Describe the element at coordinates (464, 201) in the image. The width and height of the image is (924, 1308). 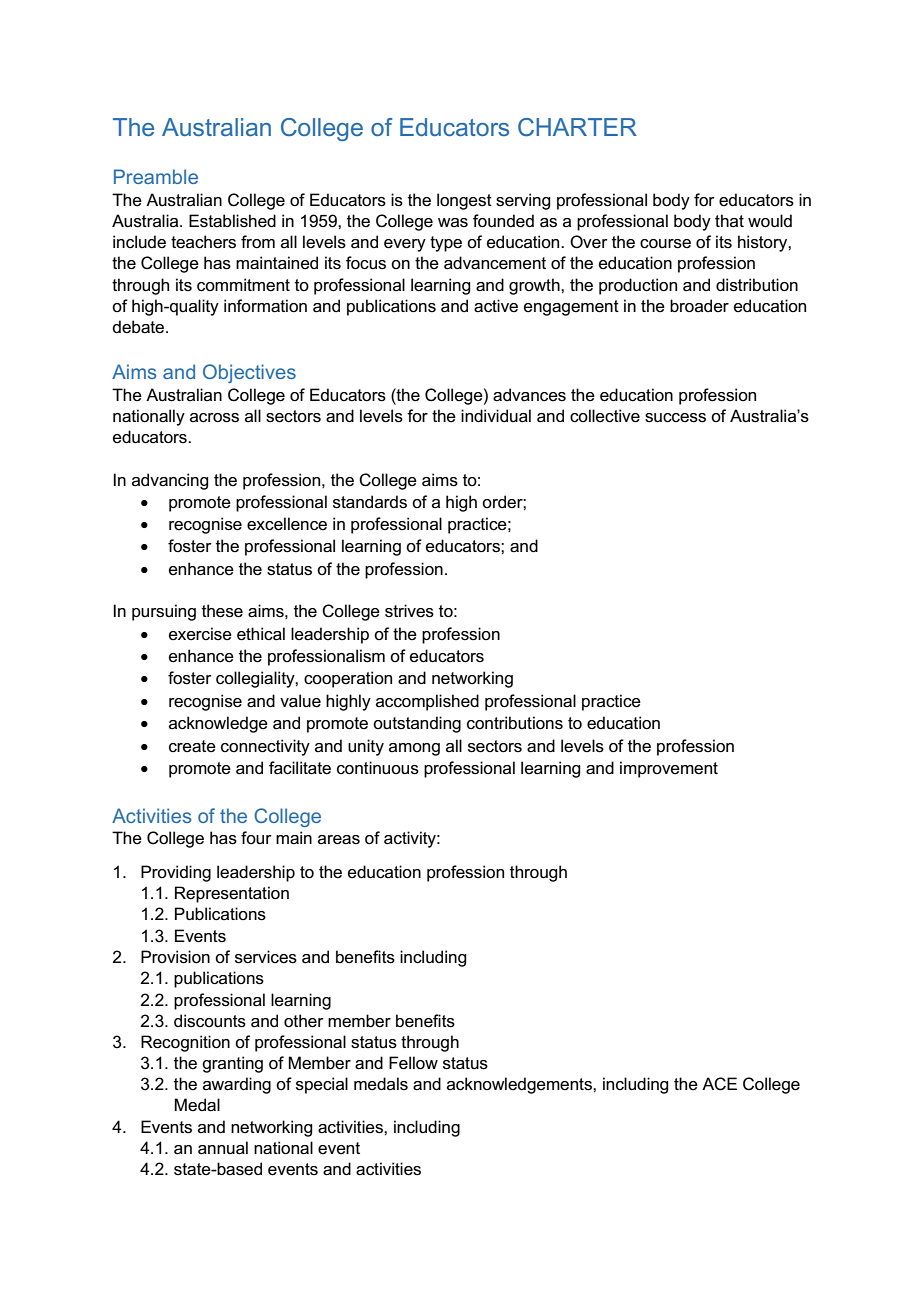
I see `longest` at that location.
